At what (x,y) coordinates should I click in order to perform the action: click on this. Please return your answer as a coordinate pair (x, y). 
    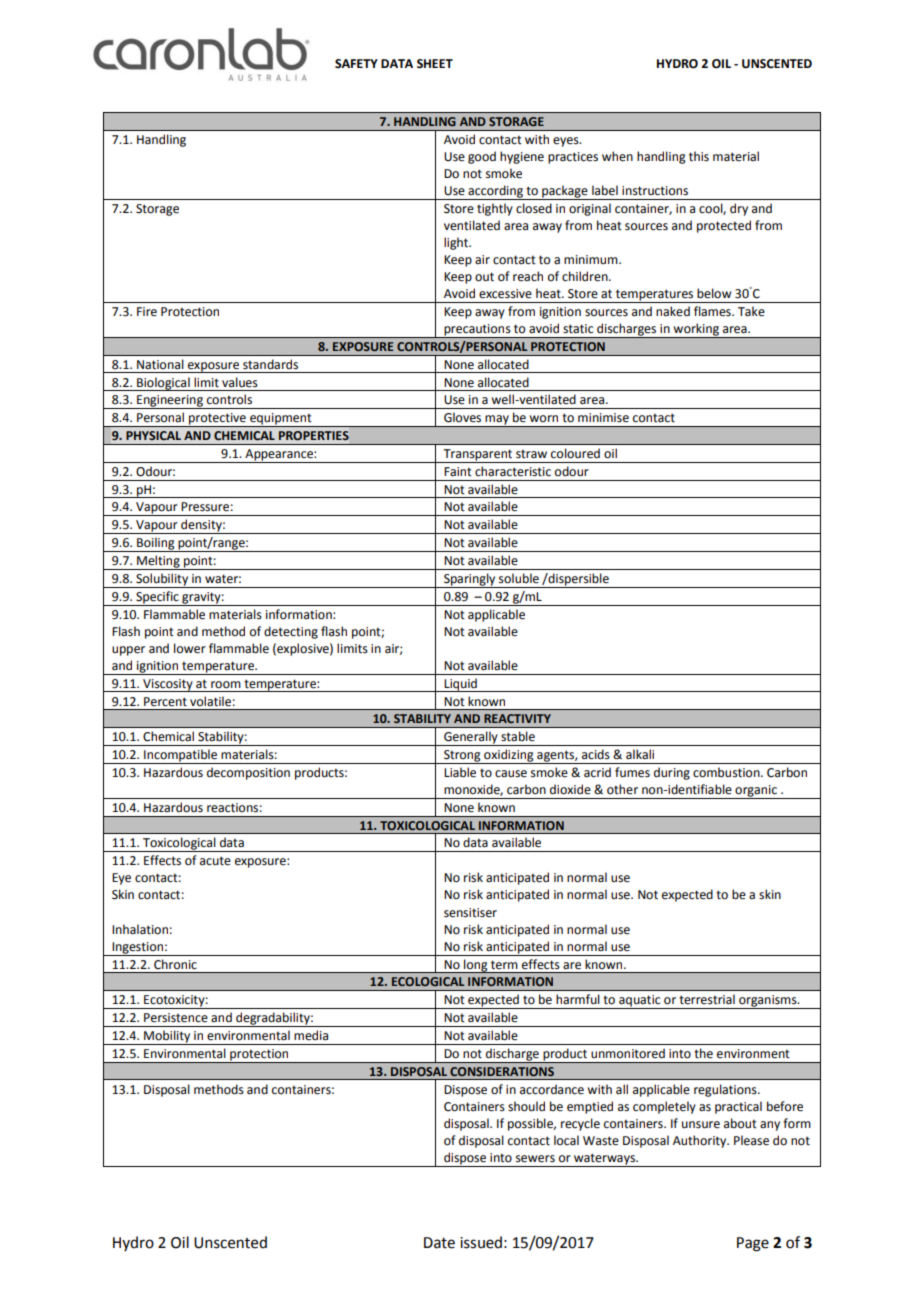
    Looking at the image, I should click on (699, 156).
